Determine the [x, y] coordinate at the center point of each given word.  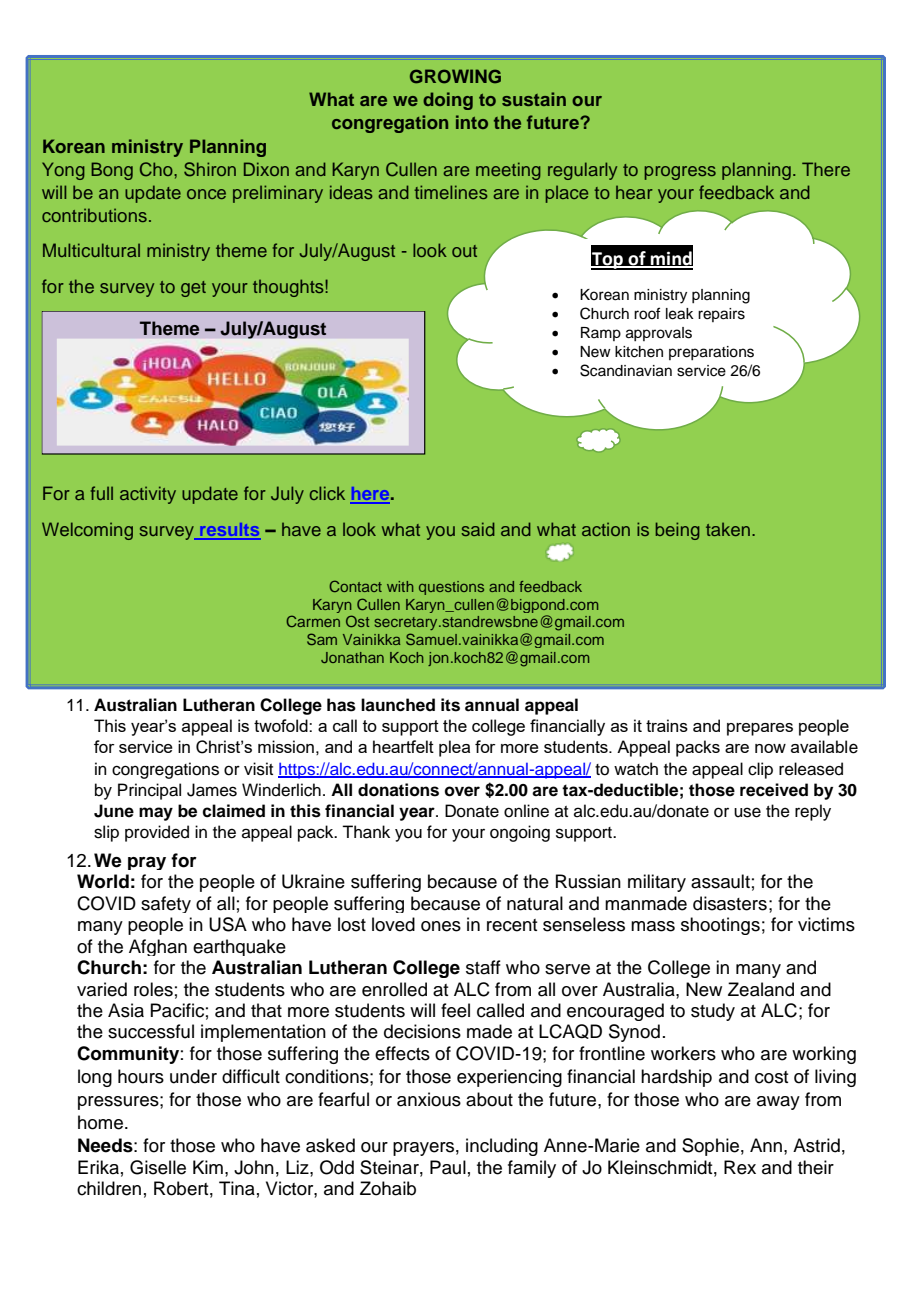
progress [680, 173]
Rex [740, 1167]
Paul [448, 1167]
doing [448, 101]
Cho [157, 169]
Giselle [158, 1167]
